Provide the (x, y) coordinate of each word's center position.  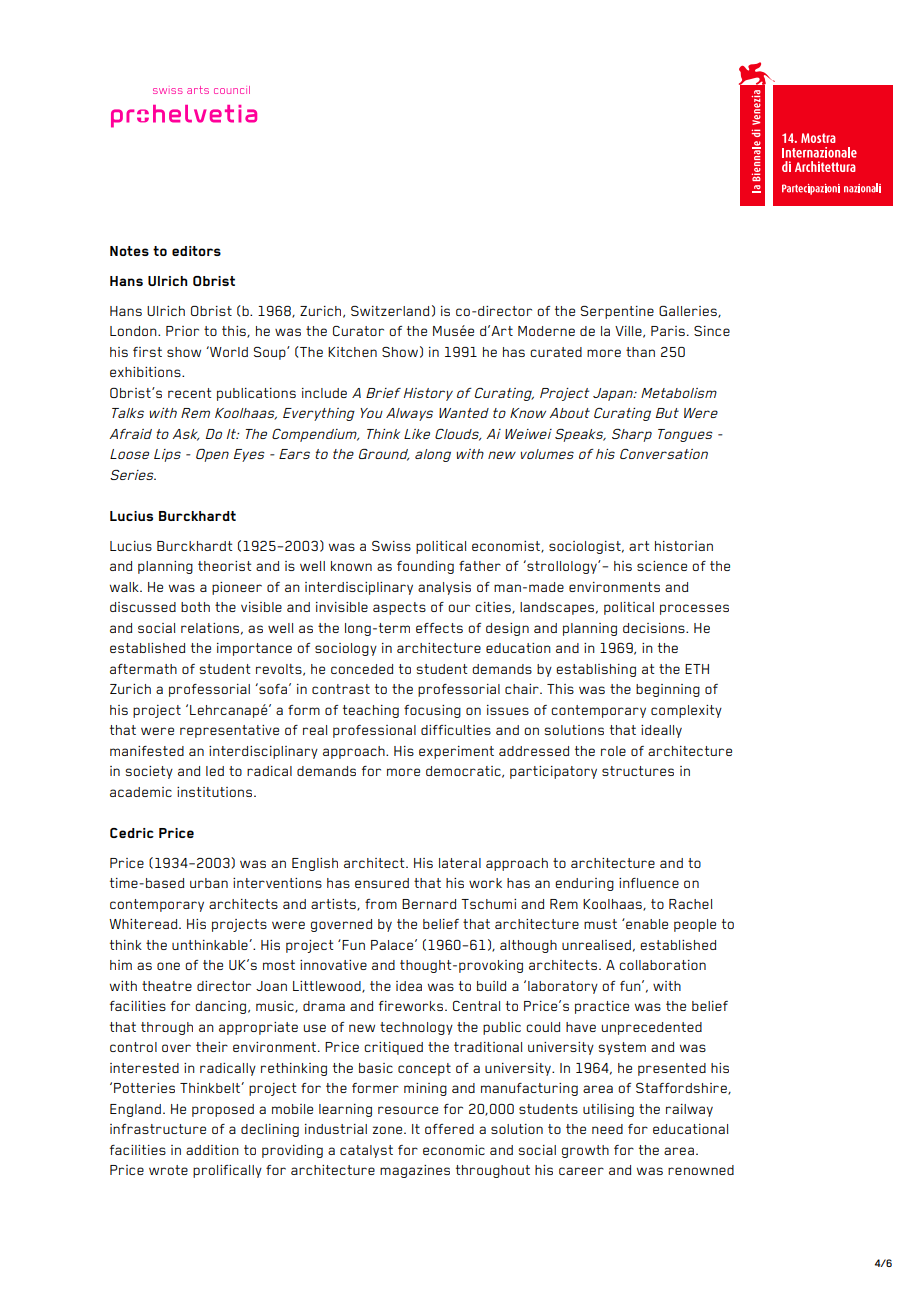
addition (212, 1150)
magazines (415, 1171)
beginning (668, 690)
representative (229, 731)
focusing (432, 711)
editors (196, 251)
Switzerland (390, 311)
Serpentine (617, 312)
